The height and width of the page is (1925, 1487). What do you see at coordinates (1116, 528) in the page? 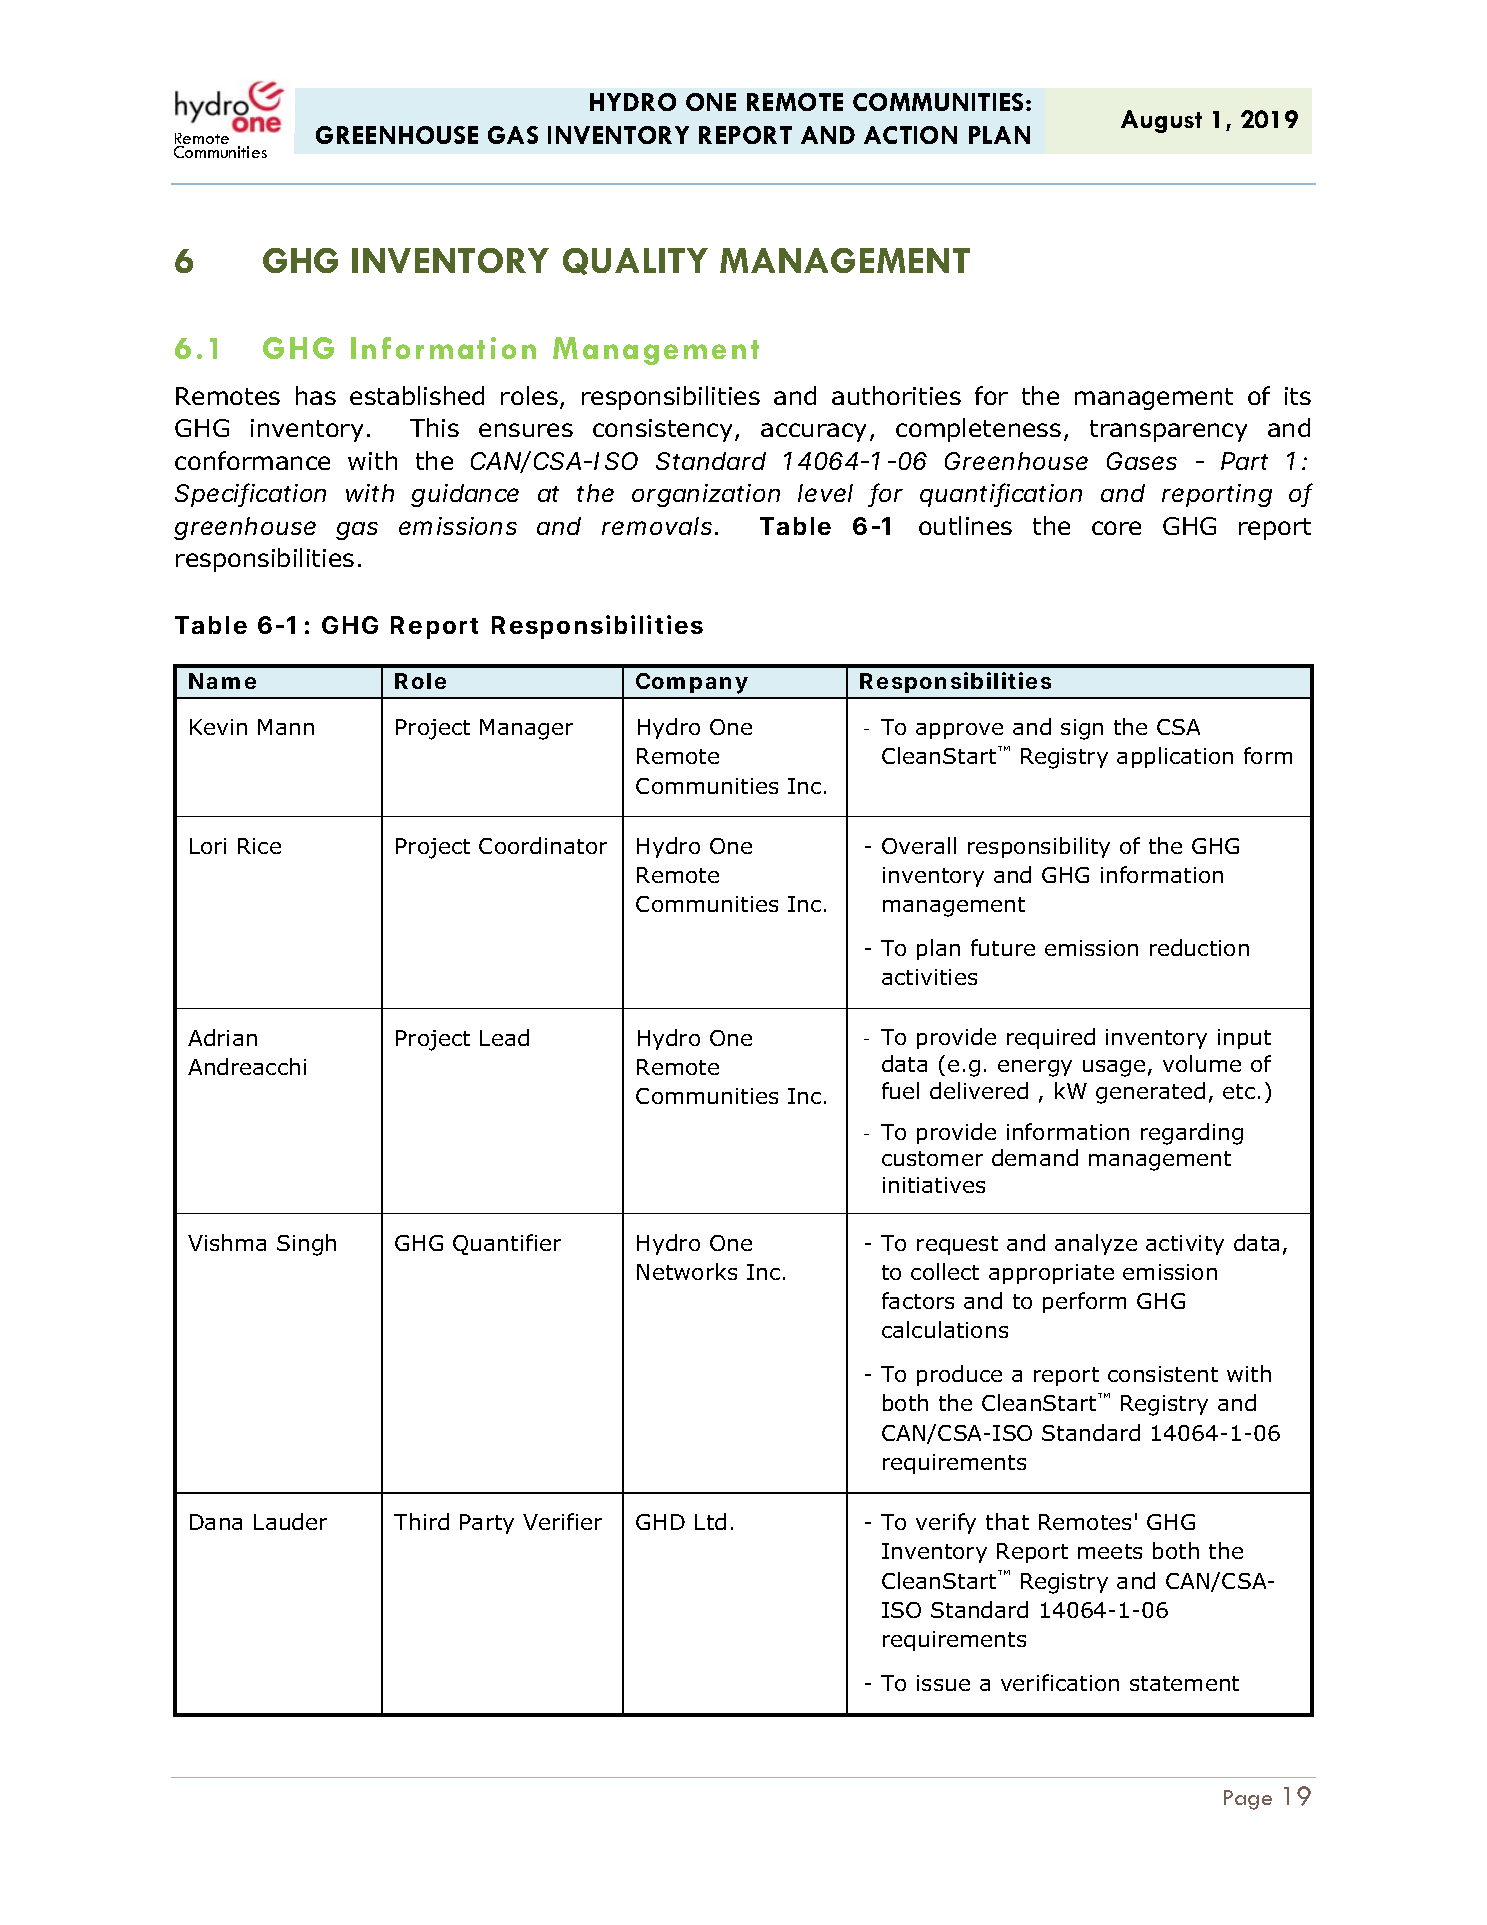
I see `core` at bounding box center [1116, 528].
